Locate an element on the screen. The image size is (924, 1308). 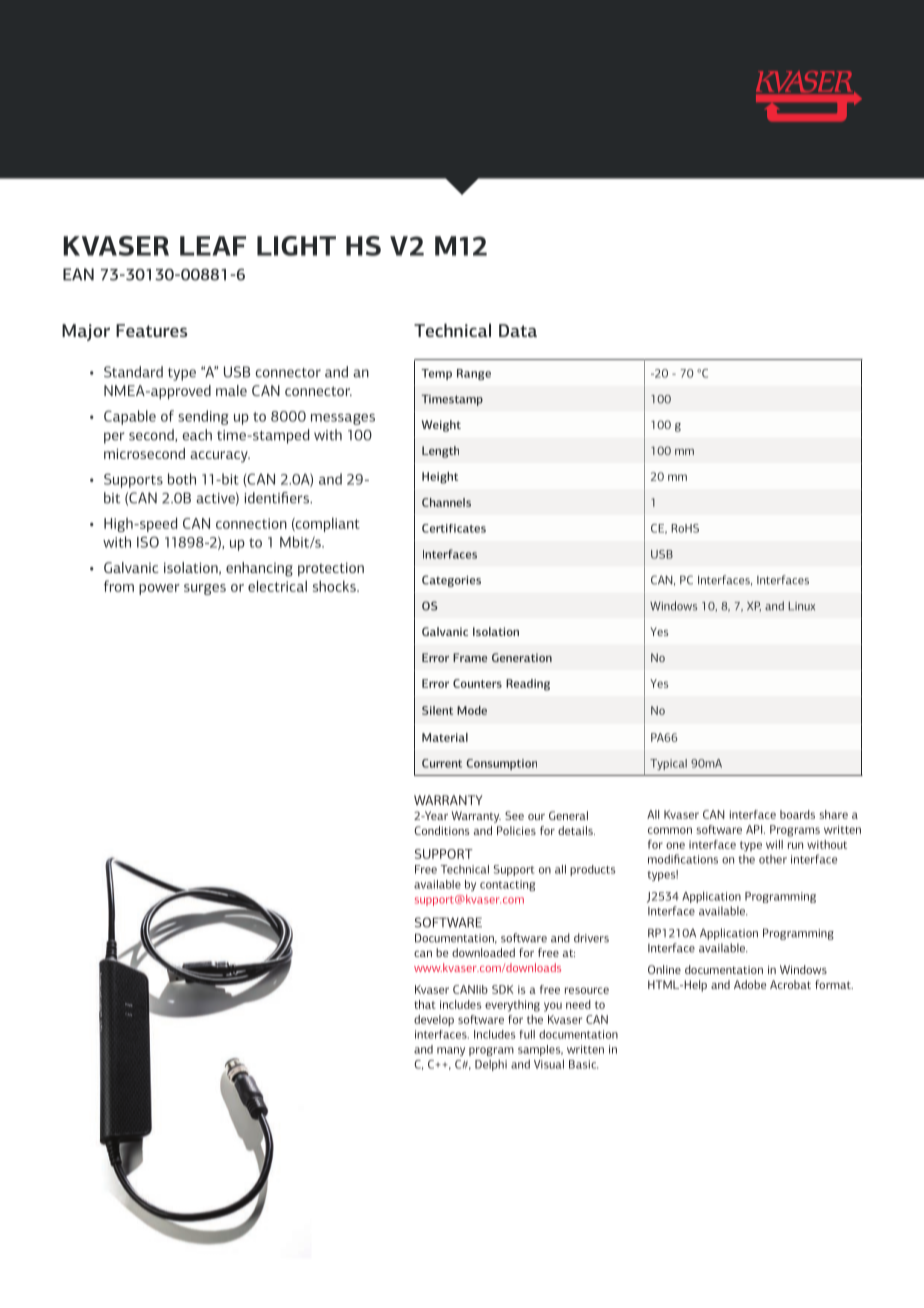
Linux is located at coordinates (801, 606).
